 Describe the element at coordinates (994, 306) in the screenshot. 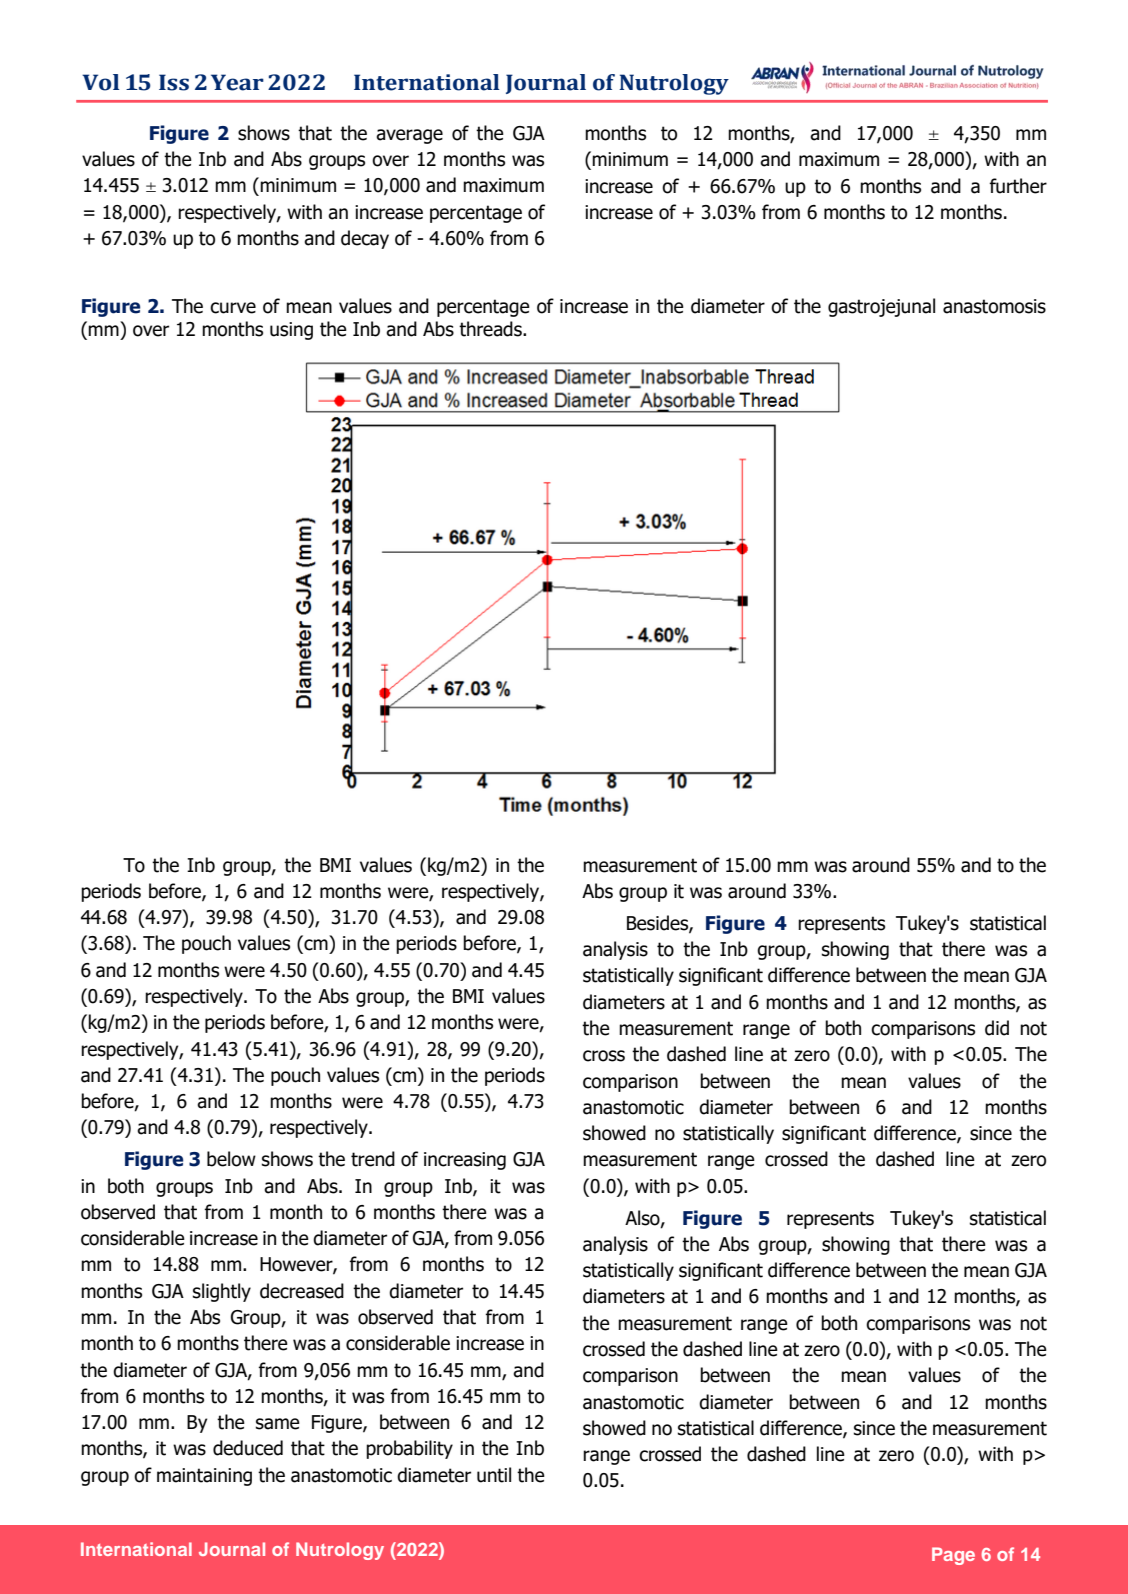

I see `anastomosis` at that location.
